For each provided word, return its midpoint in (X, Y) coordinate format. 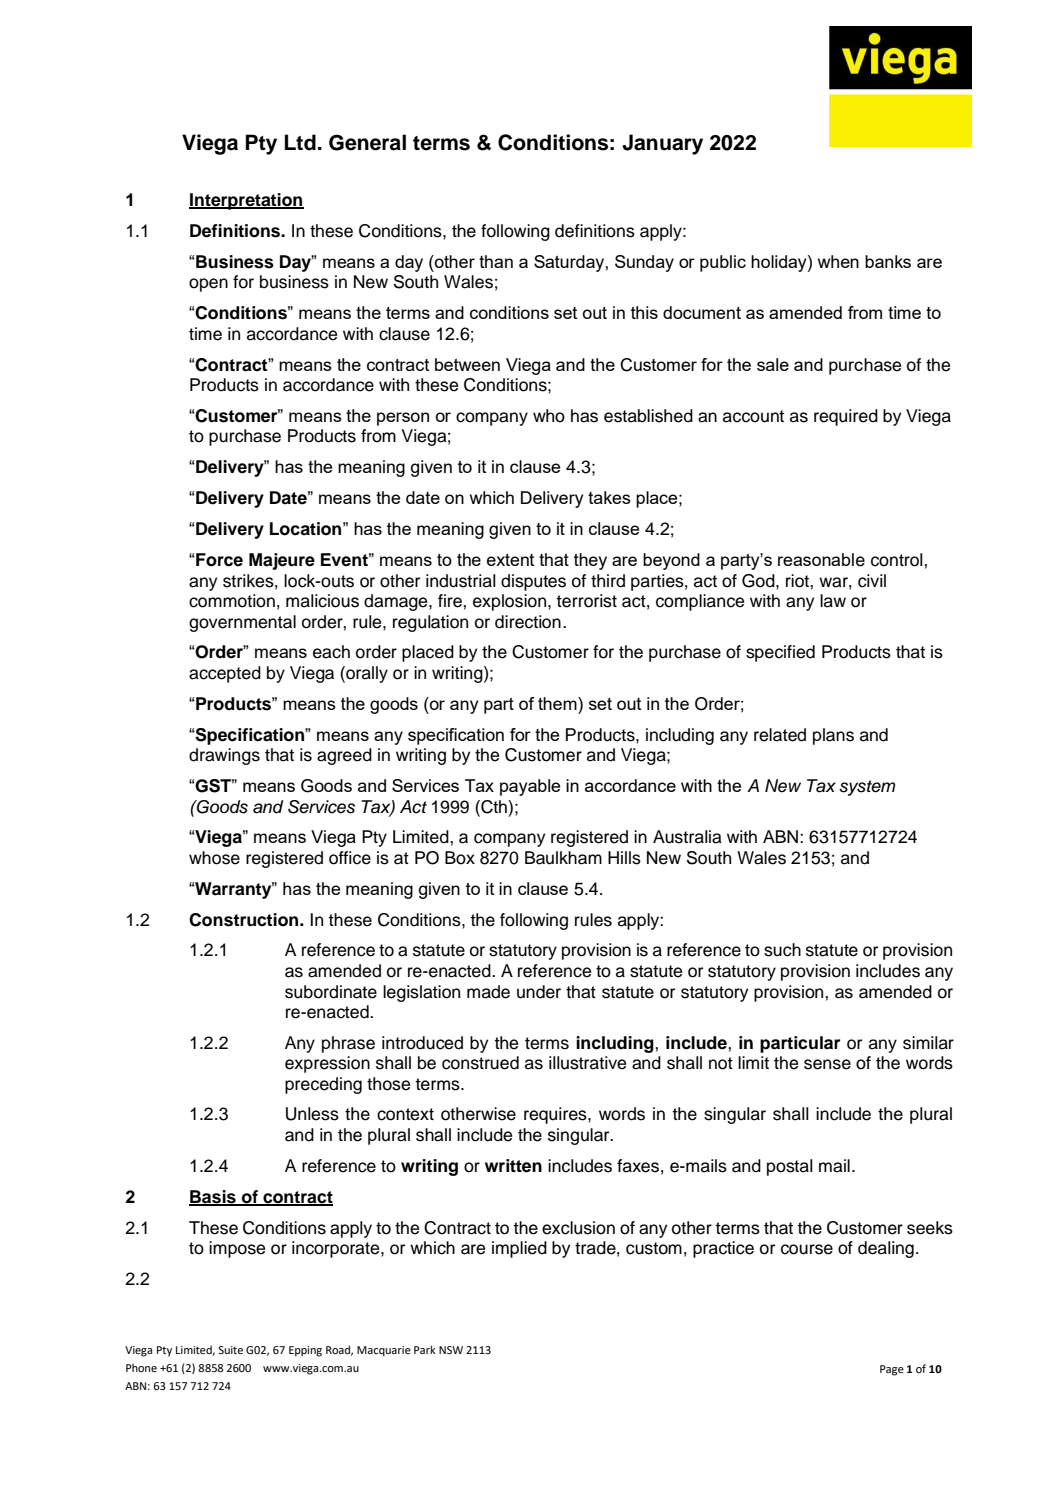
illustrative (587, 1063)
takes (609, 497)
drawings (224, 756)
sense (827, 1064)
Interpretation (246, 201)
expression (327, 1064)
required (846, 417)
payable (530, 787)
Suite (230, 1350)
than (496, 261)
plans (833, 736)
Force (219, 560)
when (838, 261)
